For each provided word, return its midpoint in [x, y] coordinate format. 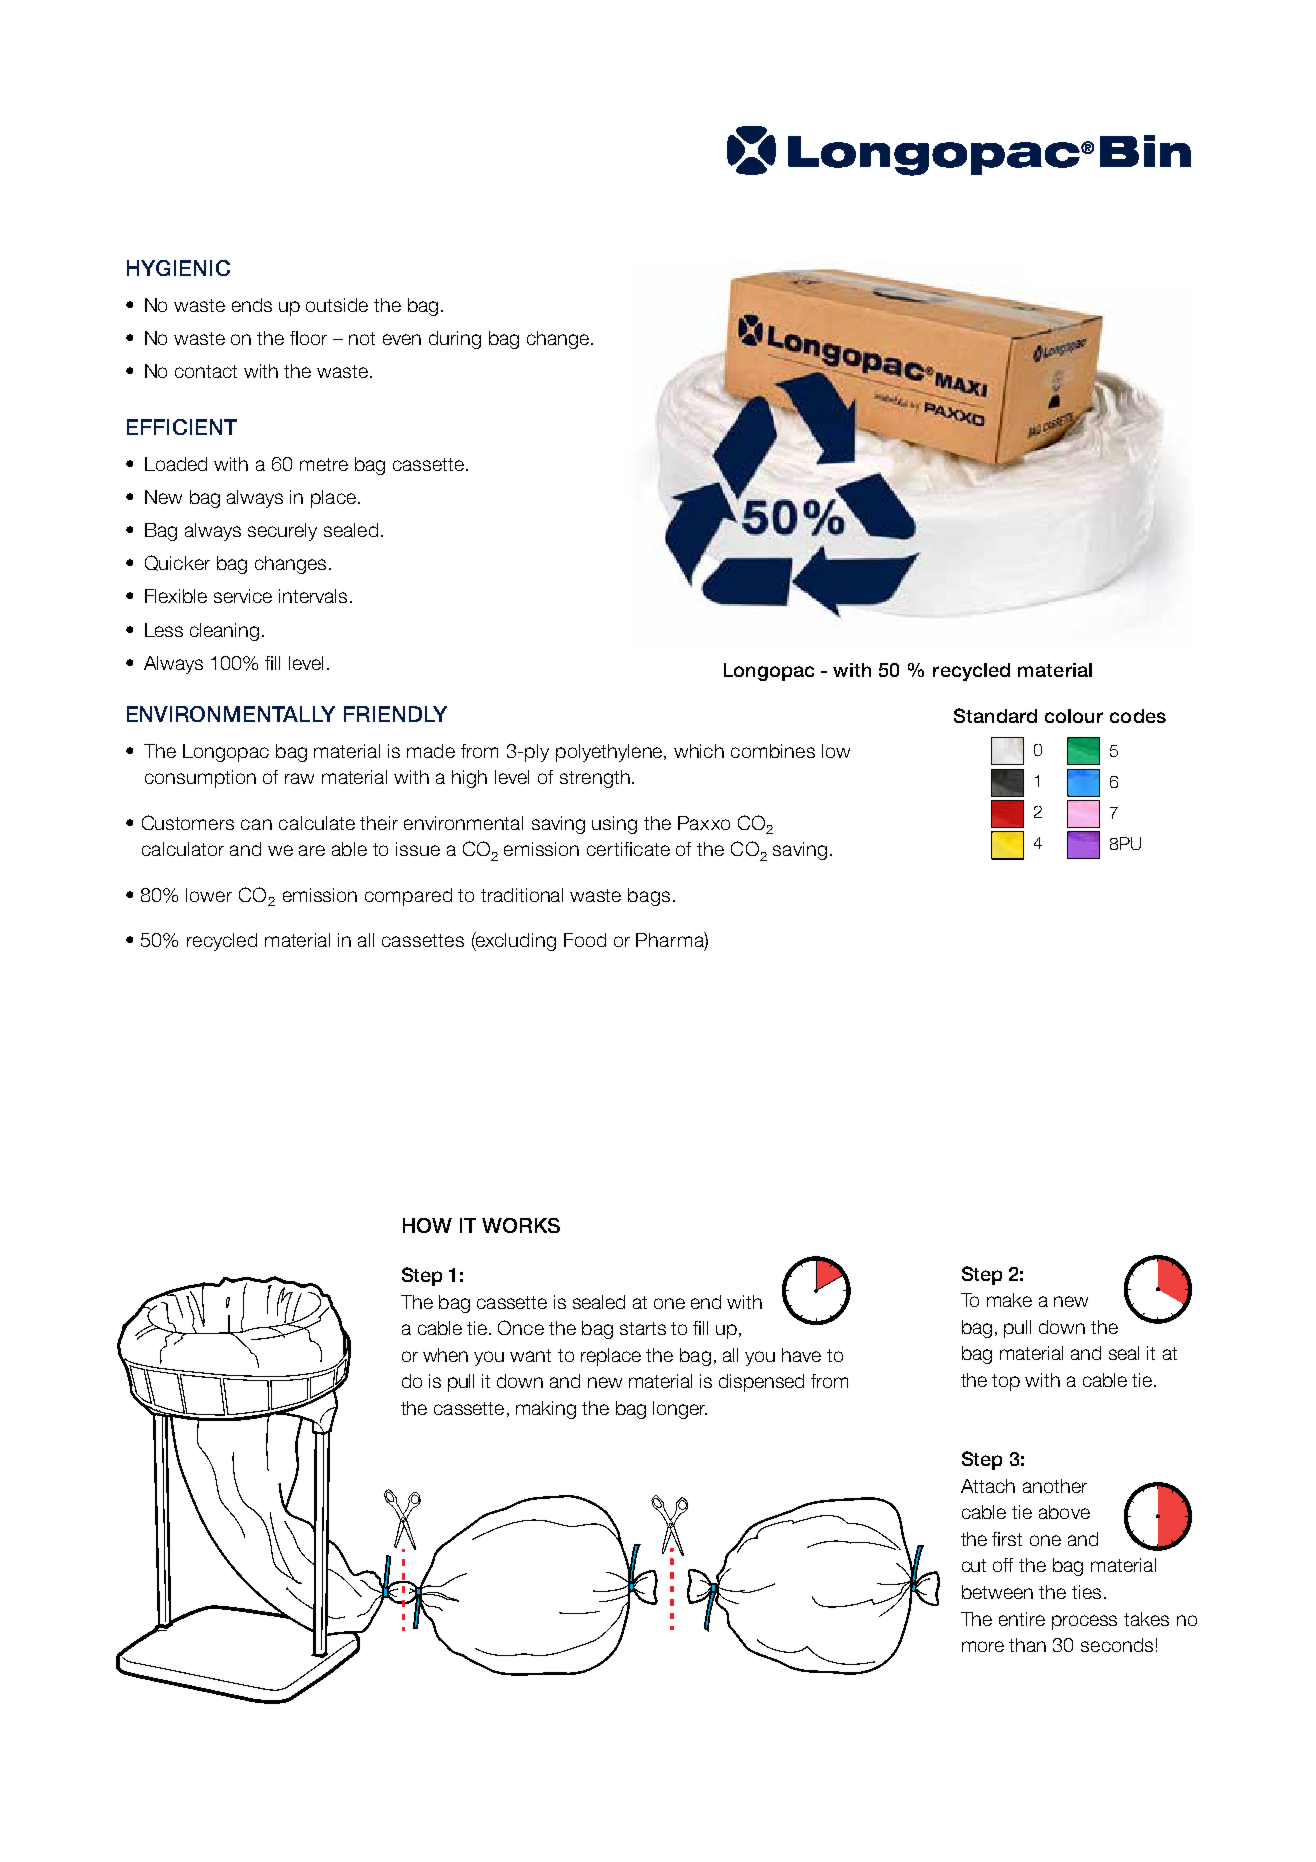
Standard [995, 715]
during [455, 340]
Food [585, 940]
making [546, 1410]
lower [209, 895]
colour [1074, 716]
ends [252, 305]
